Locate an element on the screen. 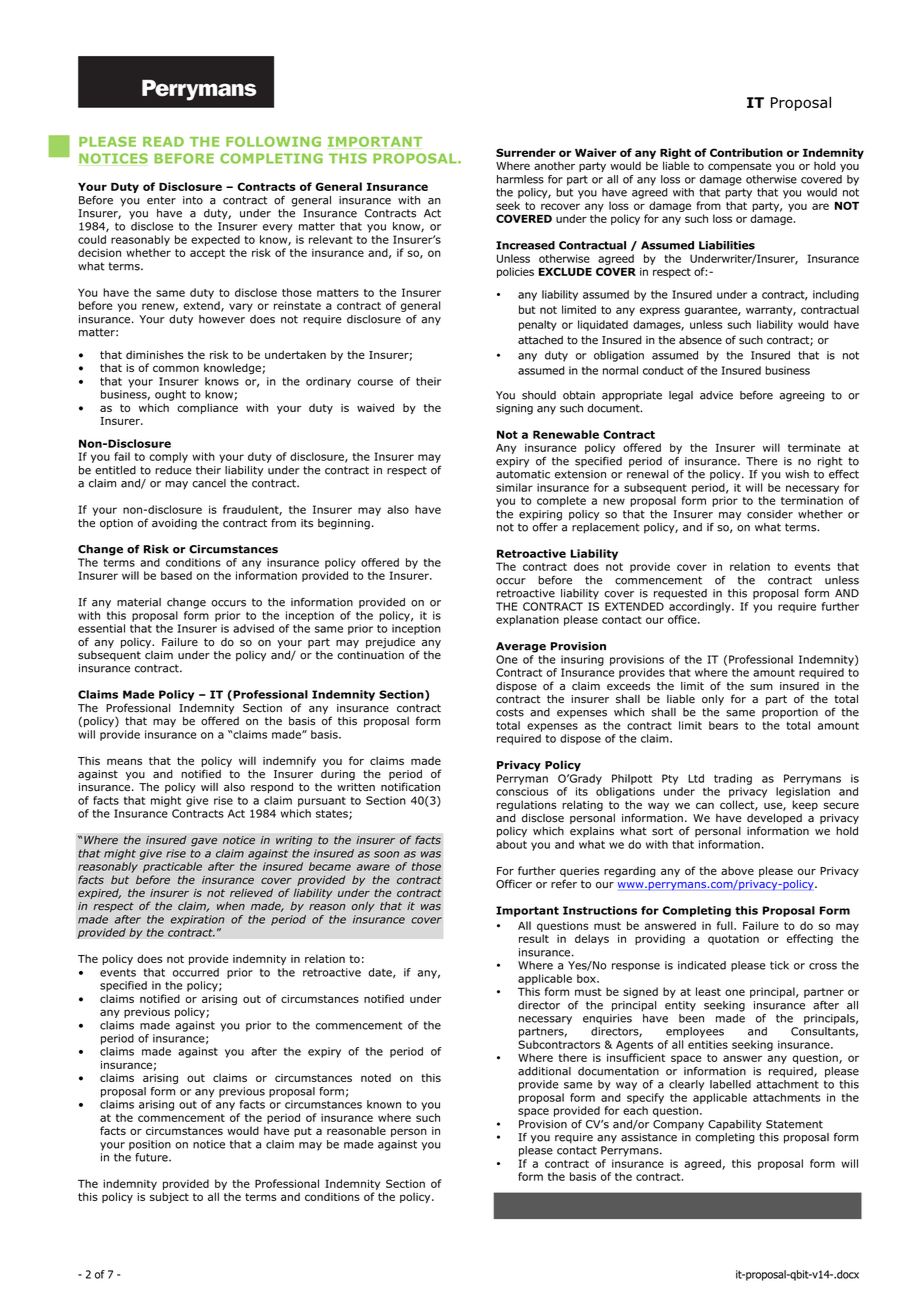  about is located at coordinates (511, 844).
